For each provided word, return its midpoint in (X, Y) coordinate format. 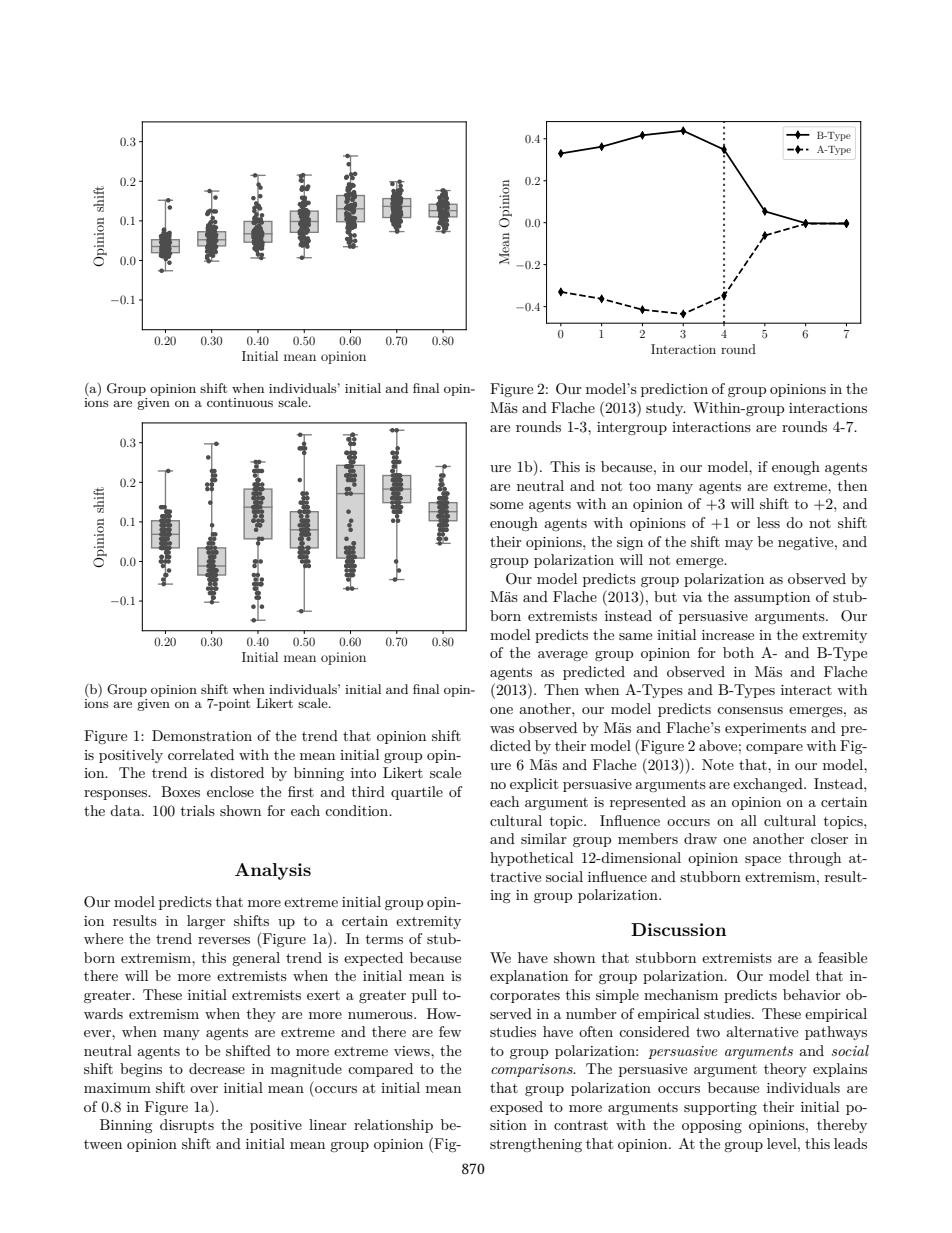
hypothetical (531, 859)
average (563, 656)
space (763, 861)
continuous (240, 402)
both (738, 652)
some (506, 505)
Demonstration (202, 735)
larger (206, 922)
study (666, 409)
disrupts (187, 1126)
